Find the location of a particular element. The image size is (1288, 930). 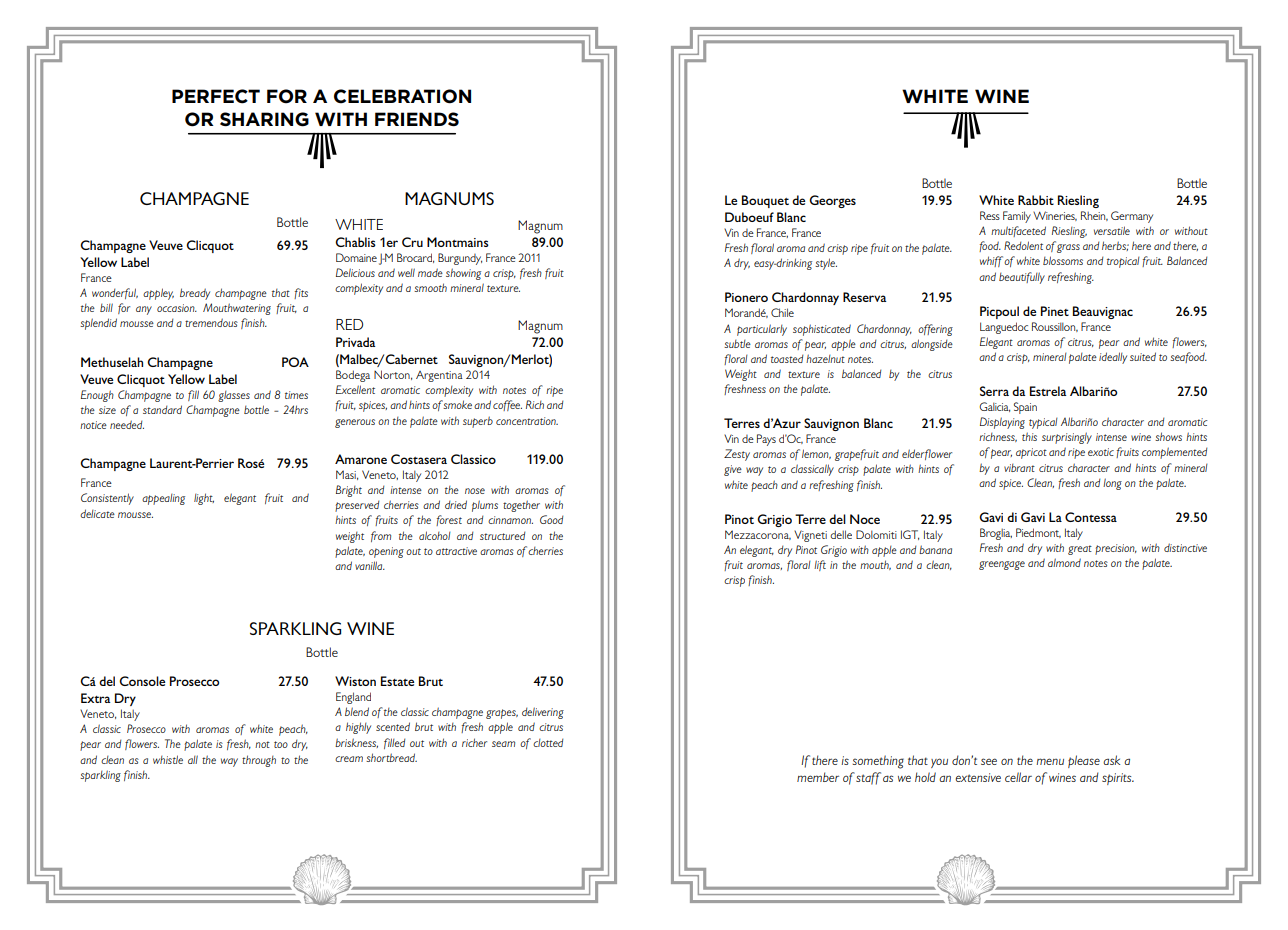

surprisingly is located at coordinates (1067, 438).
